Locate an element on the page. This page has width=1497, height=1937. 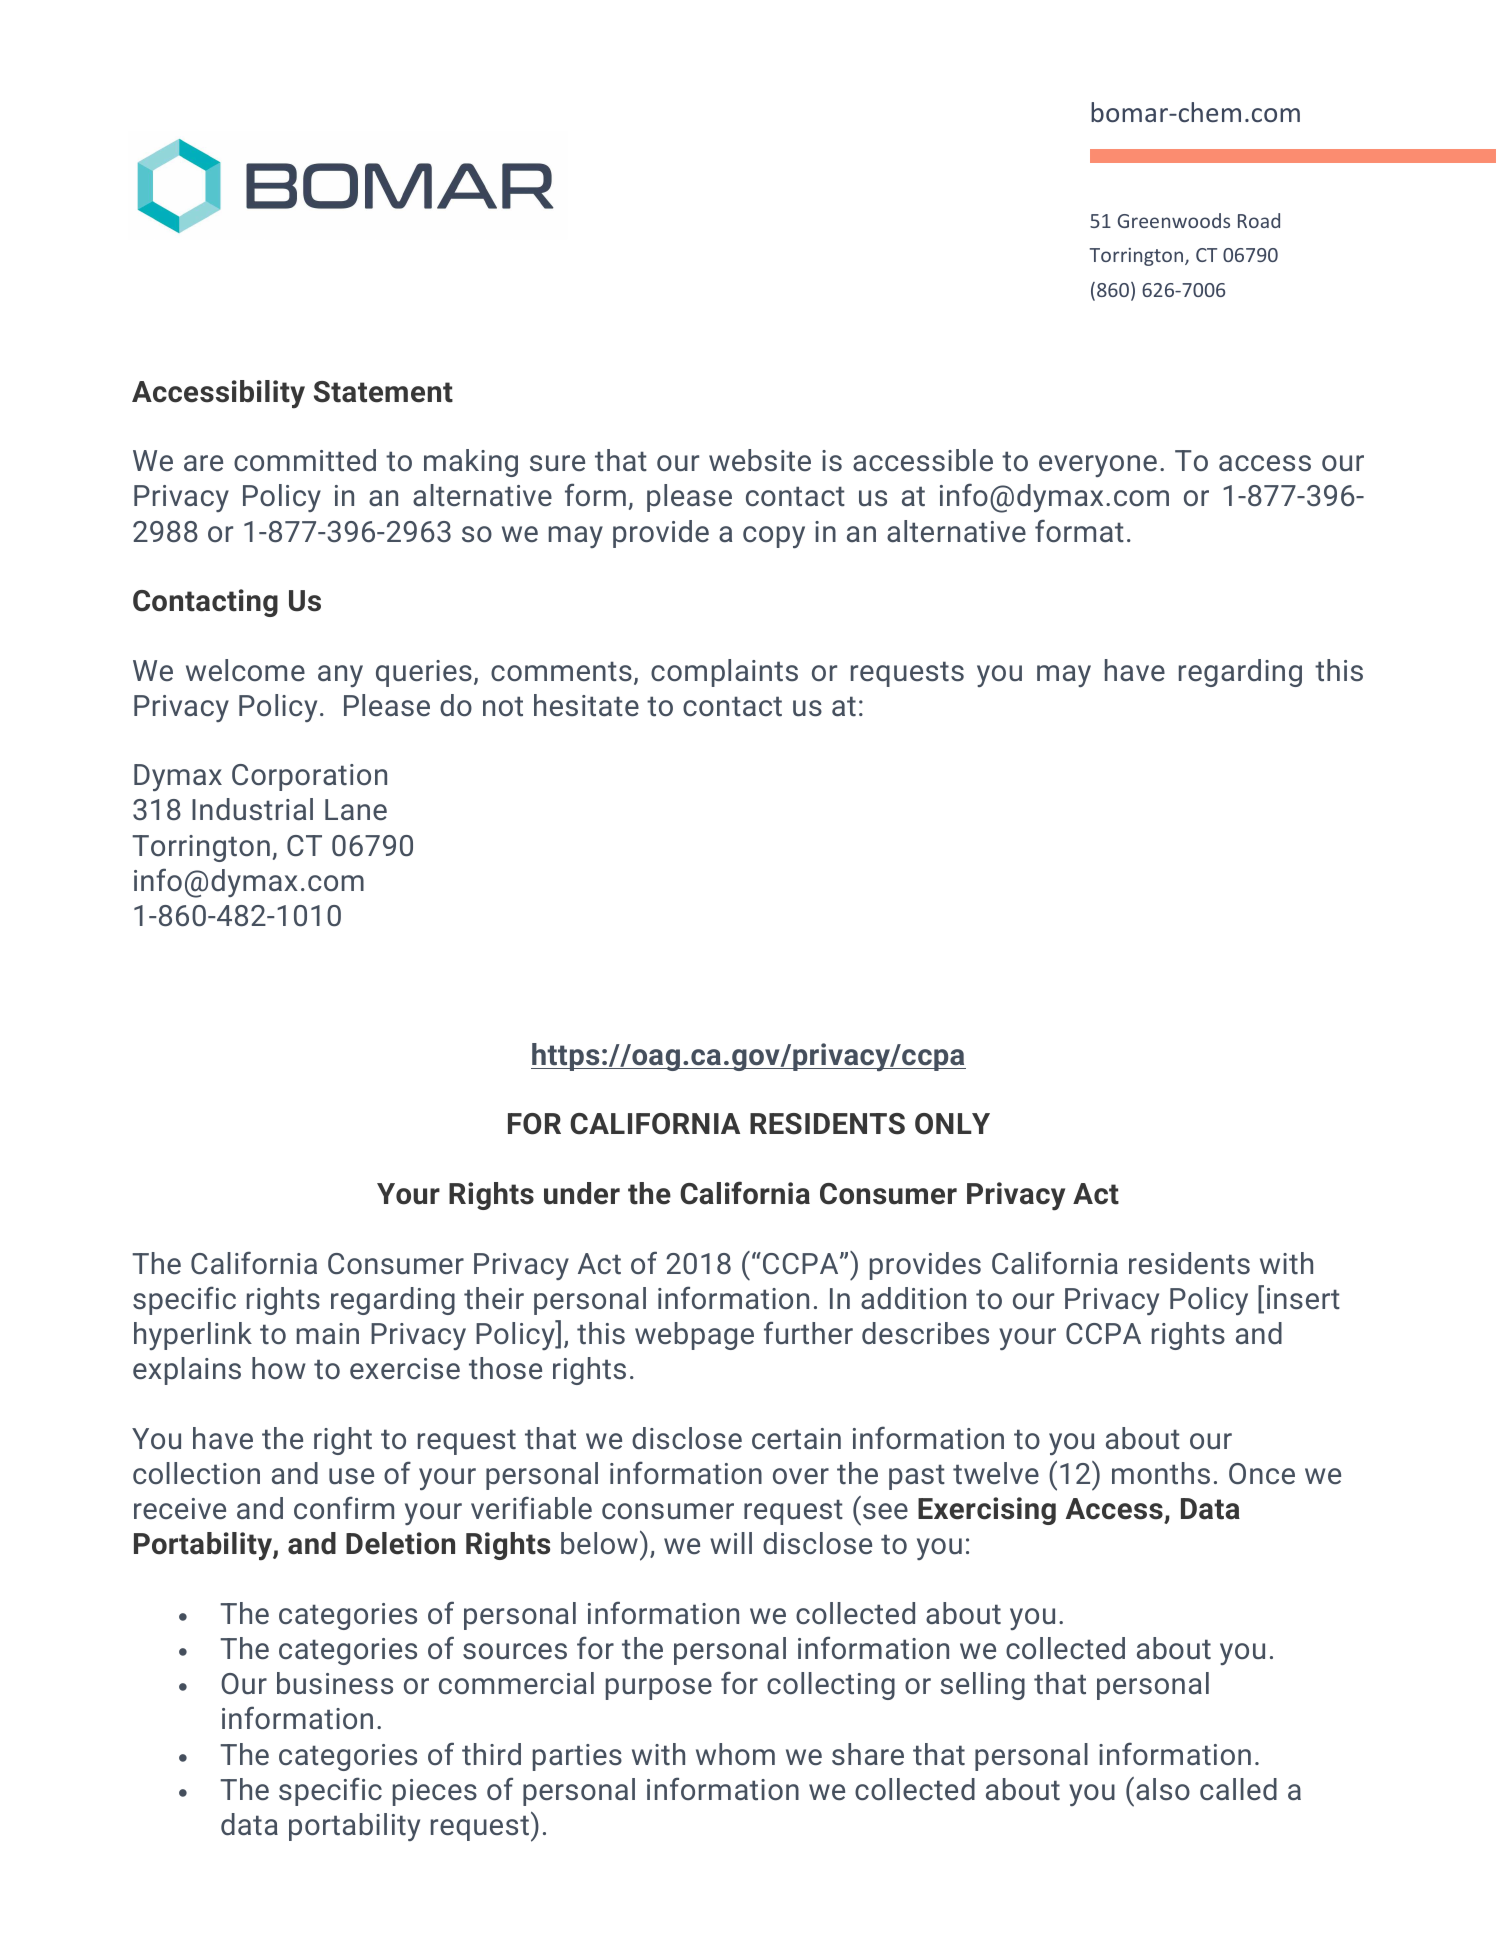
insert is located at coordinates (1303, 1299).
